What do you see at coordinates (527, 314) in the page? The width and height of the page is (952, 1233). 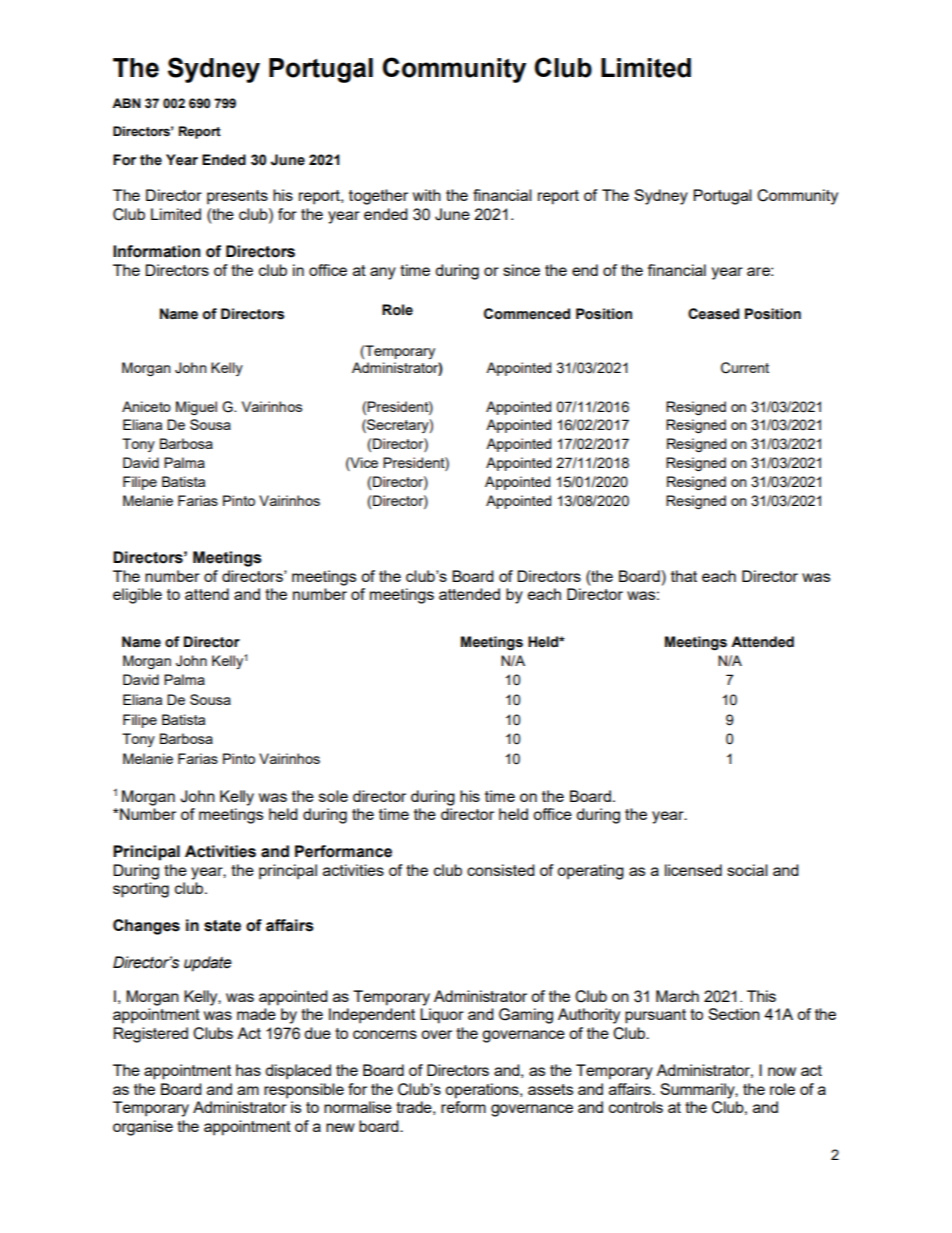 I see `Commenced` at bounding box center [527, 314].
